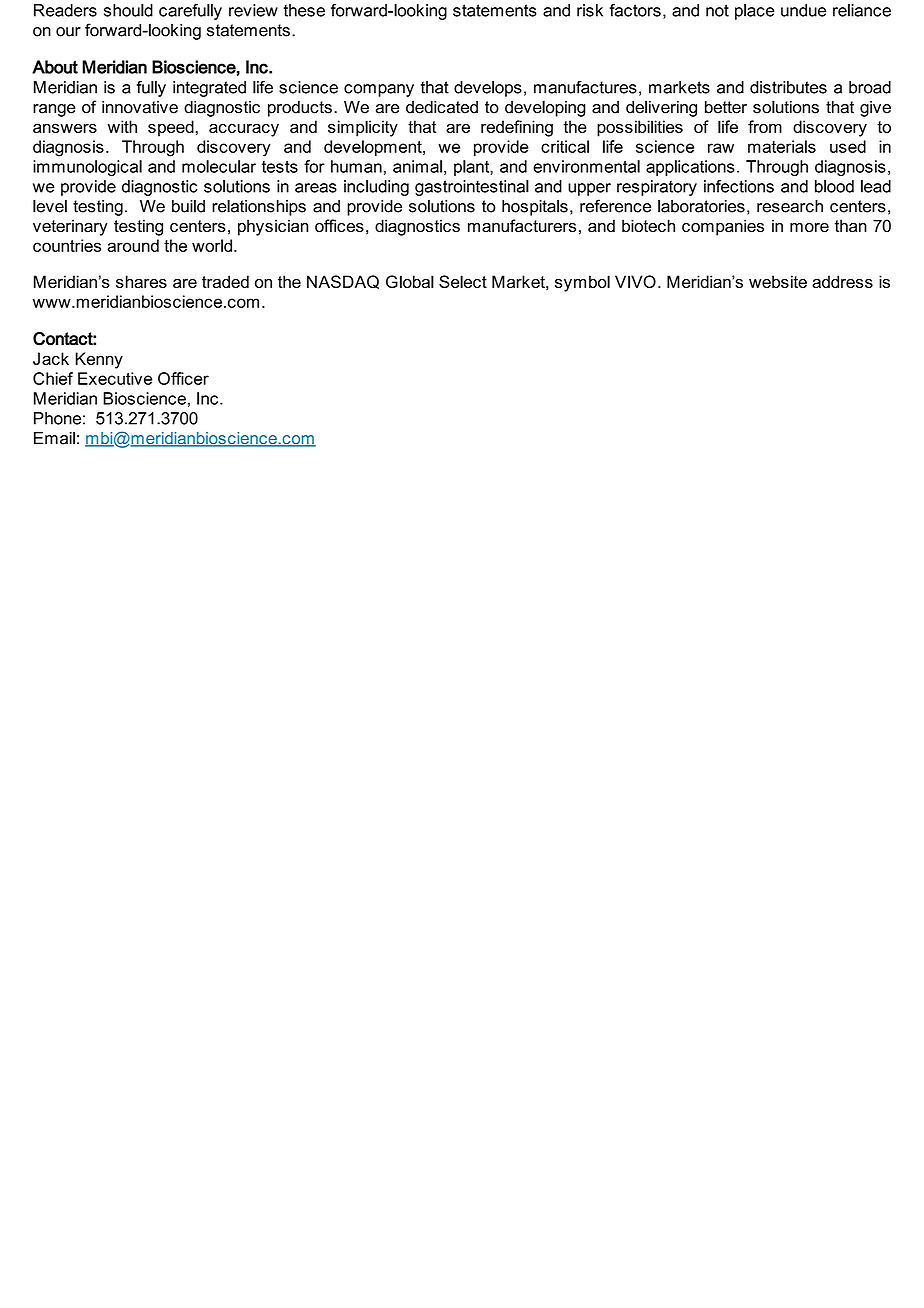 The image size is (924, 1308). Describe the element at coordinates (54, 438) in the screenshot. I see `Email` at that location.
